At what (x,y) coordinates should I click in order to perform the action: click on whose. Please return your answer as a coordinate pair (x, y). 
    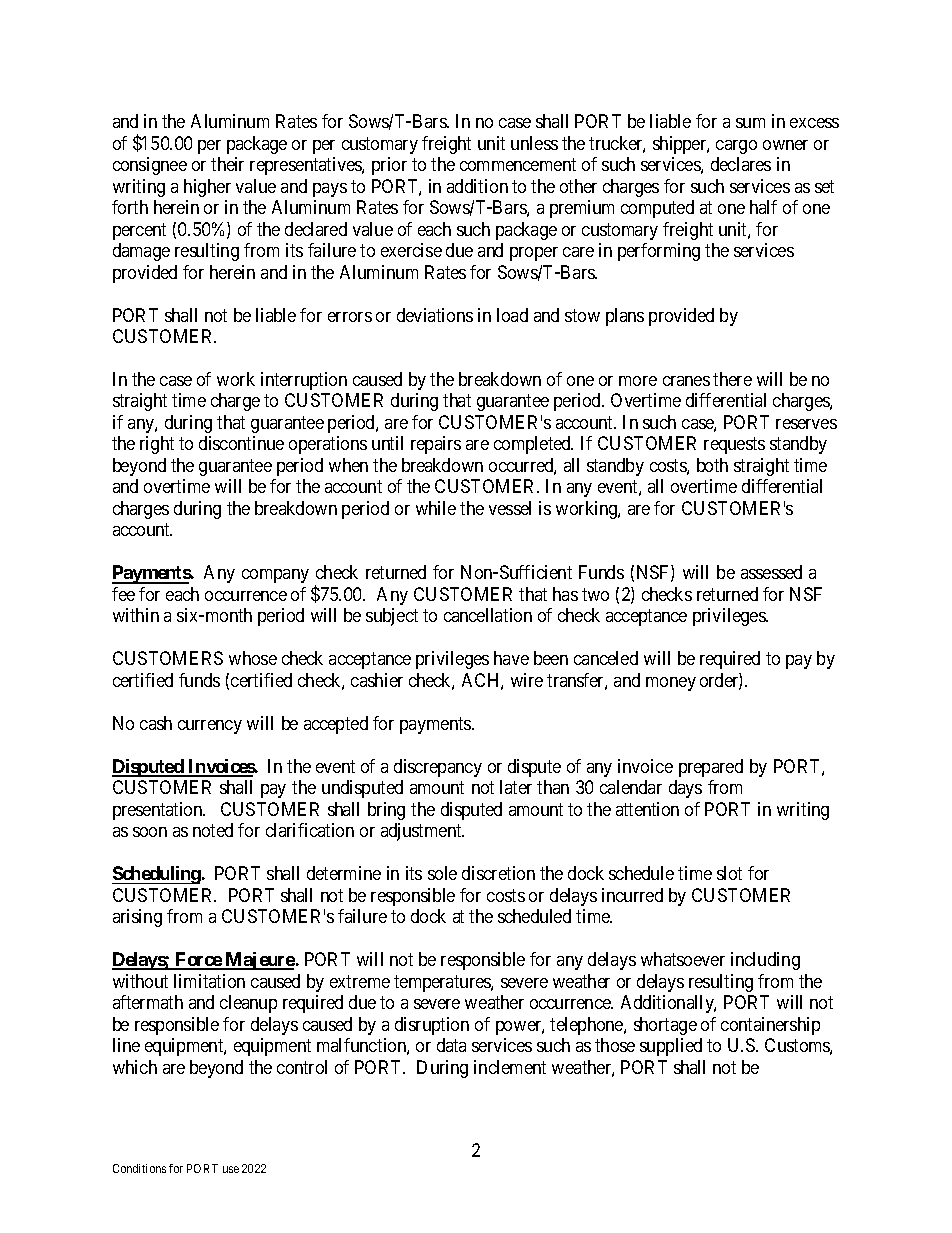
    Looking at the image, I should click on (253, 658).
